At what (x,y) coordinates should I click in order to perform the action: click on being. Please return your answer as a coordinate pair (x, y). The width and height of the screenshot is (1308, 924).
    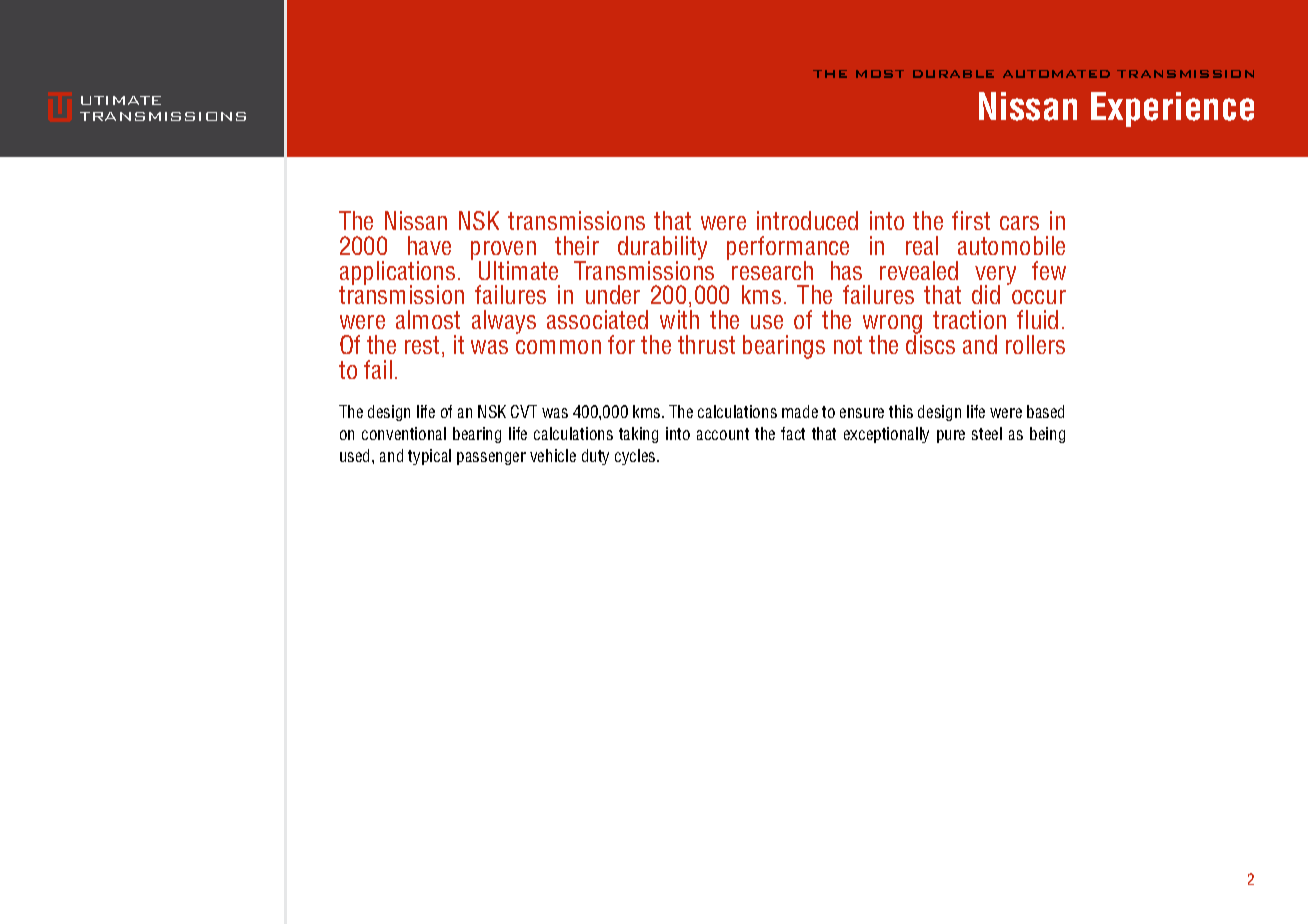
    Looking at the image, I should click on (1047, 435).
